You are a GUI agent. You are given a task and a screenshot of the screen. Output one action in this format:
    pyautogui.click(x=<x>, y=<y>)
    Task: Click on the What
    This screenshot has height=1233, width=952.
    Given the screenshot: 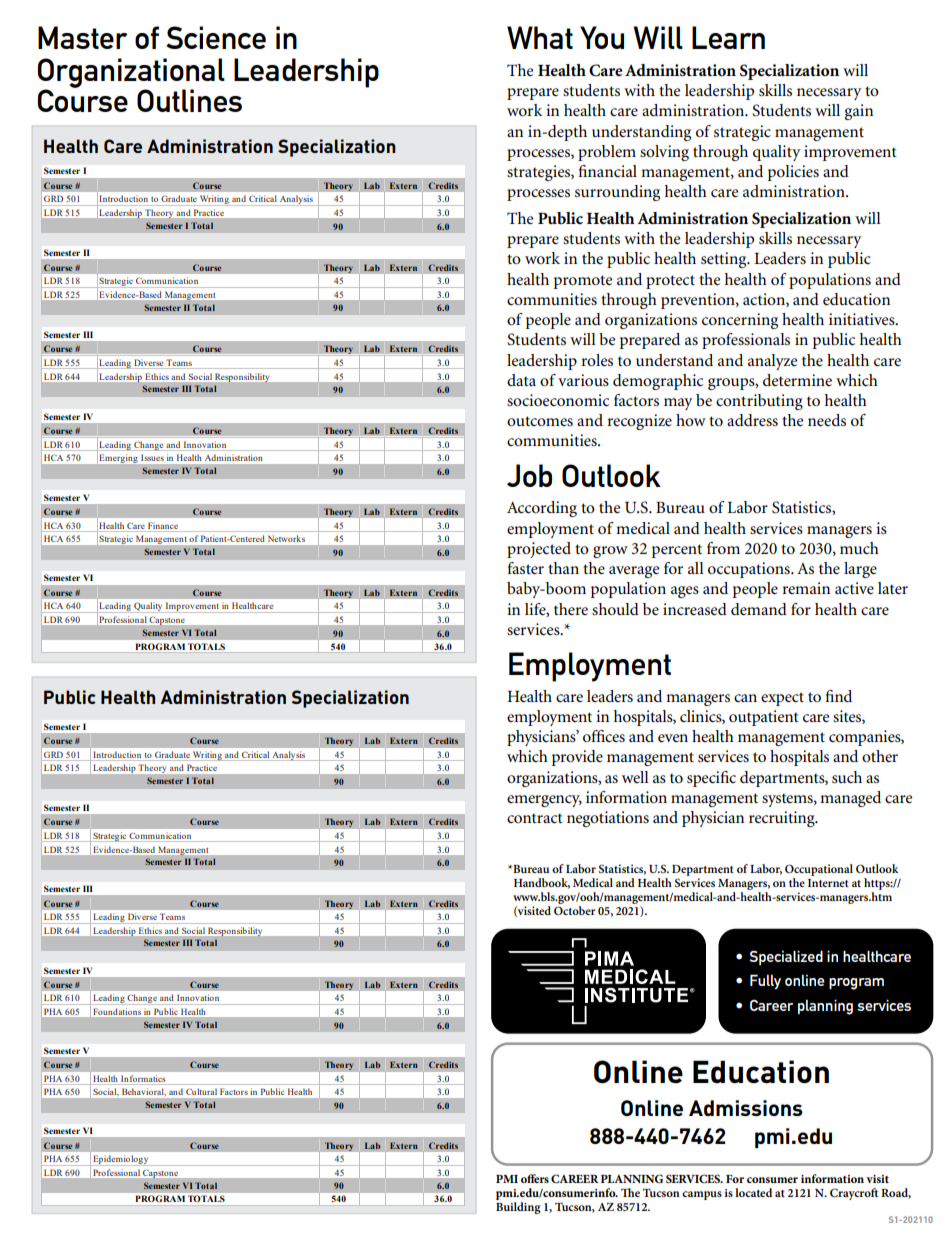 What is the action you would take?
    pyautogui.click(x=540, y=37)
